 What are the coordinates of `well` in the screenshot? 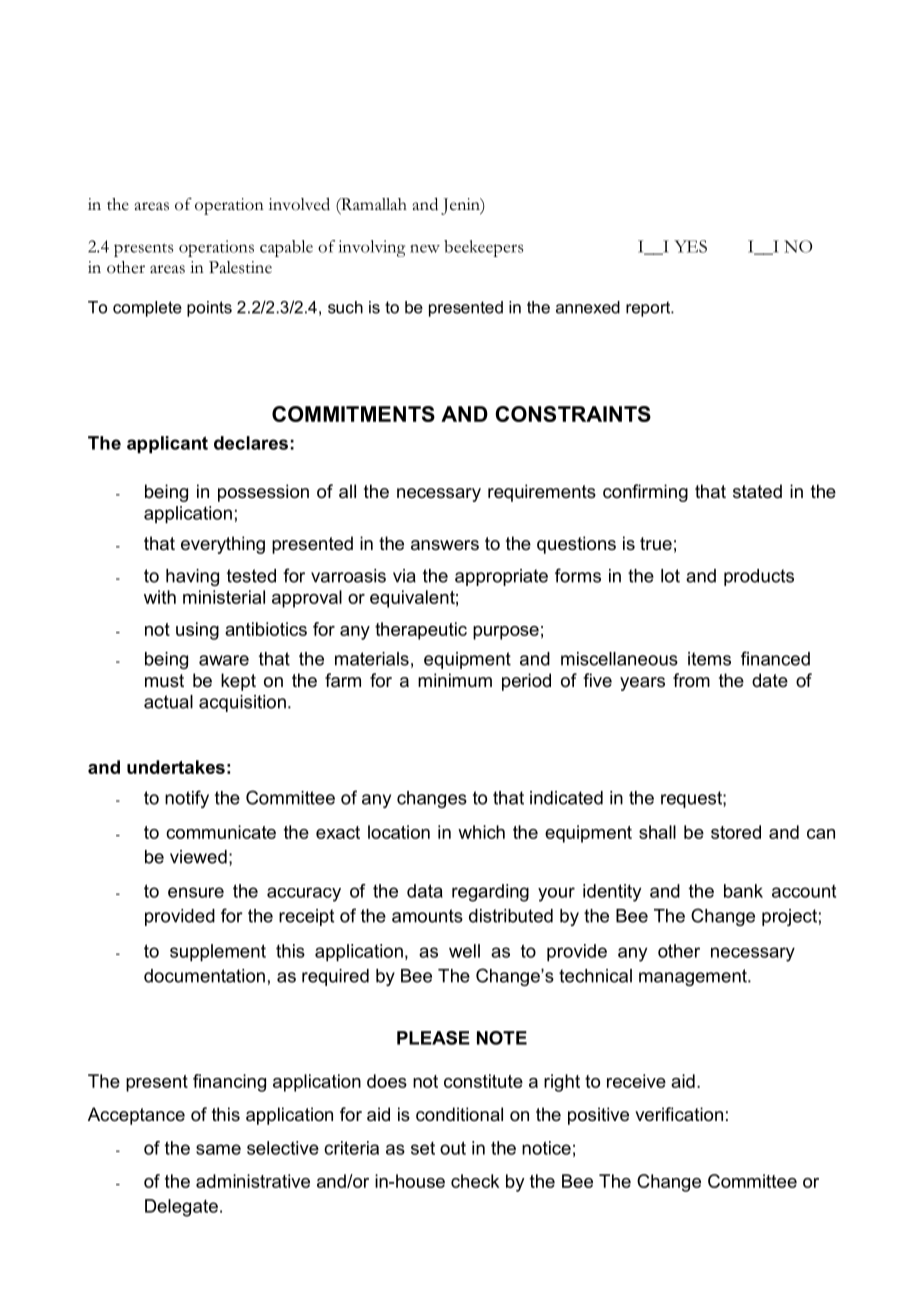 It's located at (464, 951).
